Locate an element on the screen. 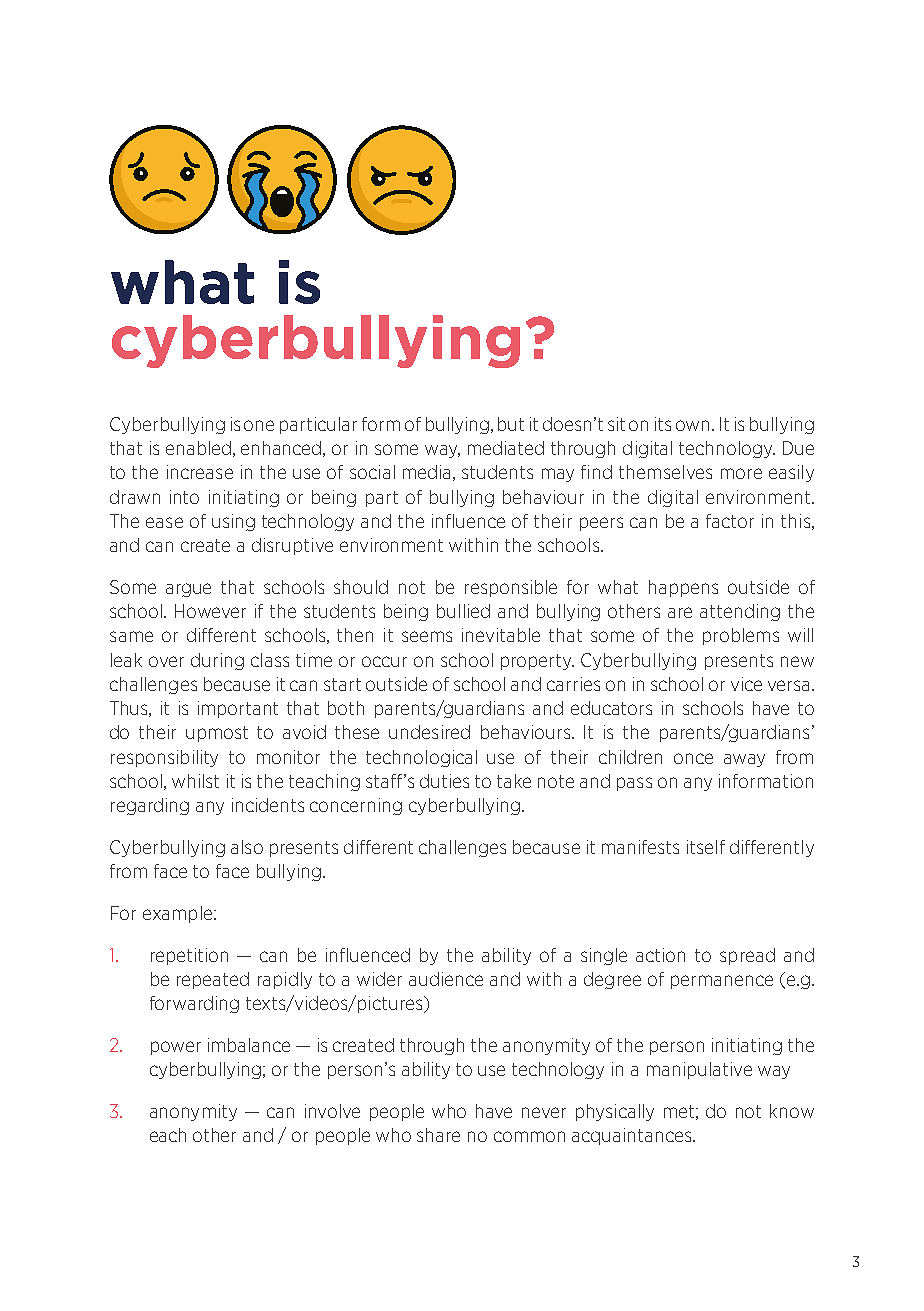  enabled is located at coordinates (200, 449).
